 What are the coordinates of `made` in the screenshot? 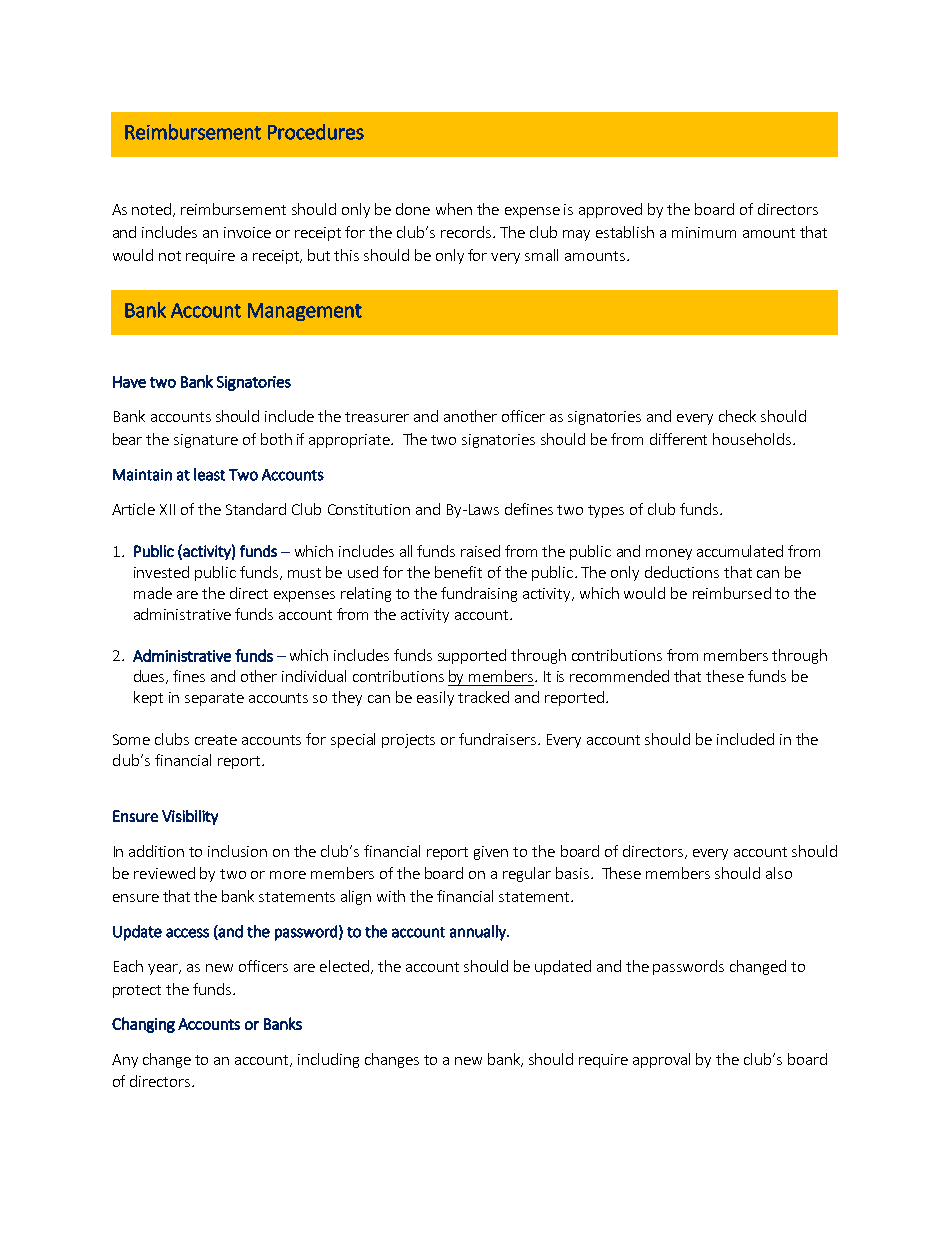 It's located at (153, 593).
